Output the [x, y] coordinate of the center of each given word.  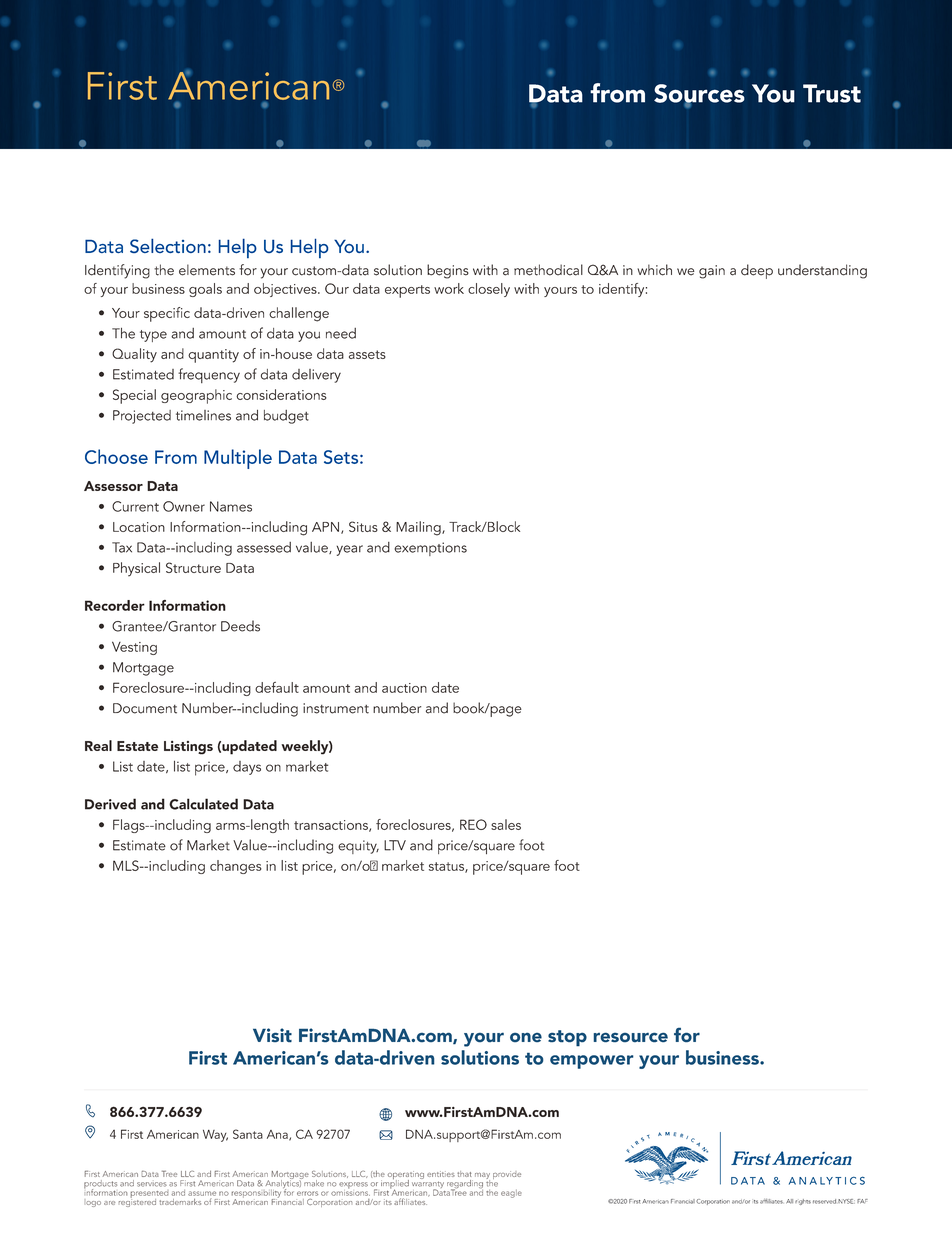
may [482, 1177]
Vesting [134, 648]
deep [757, 271]
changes [236, 867]
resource [631, 1037]
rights [803, 1202]
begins [448, 271]
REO [473, 824]
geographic [196, 396]
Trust [832, 93]
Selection [168, 245]
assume [202, 1193]
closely [489, 290]
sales [506, 824]
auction [404, 688]
